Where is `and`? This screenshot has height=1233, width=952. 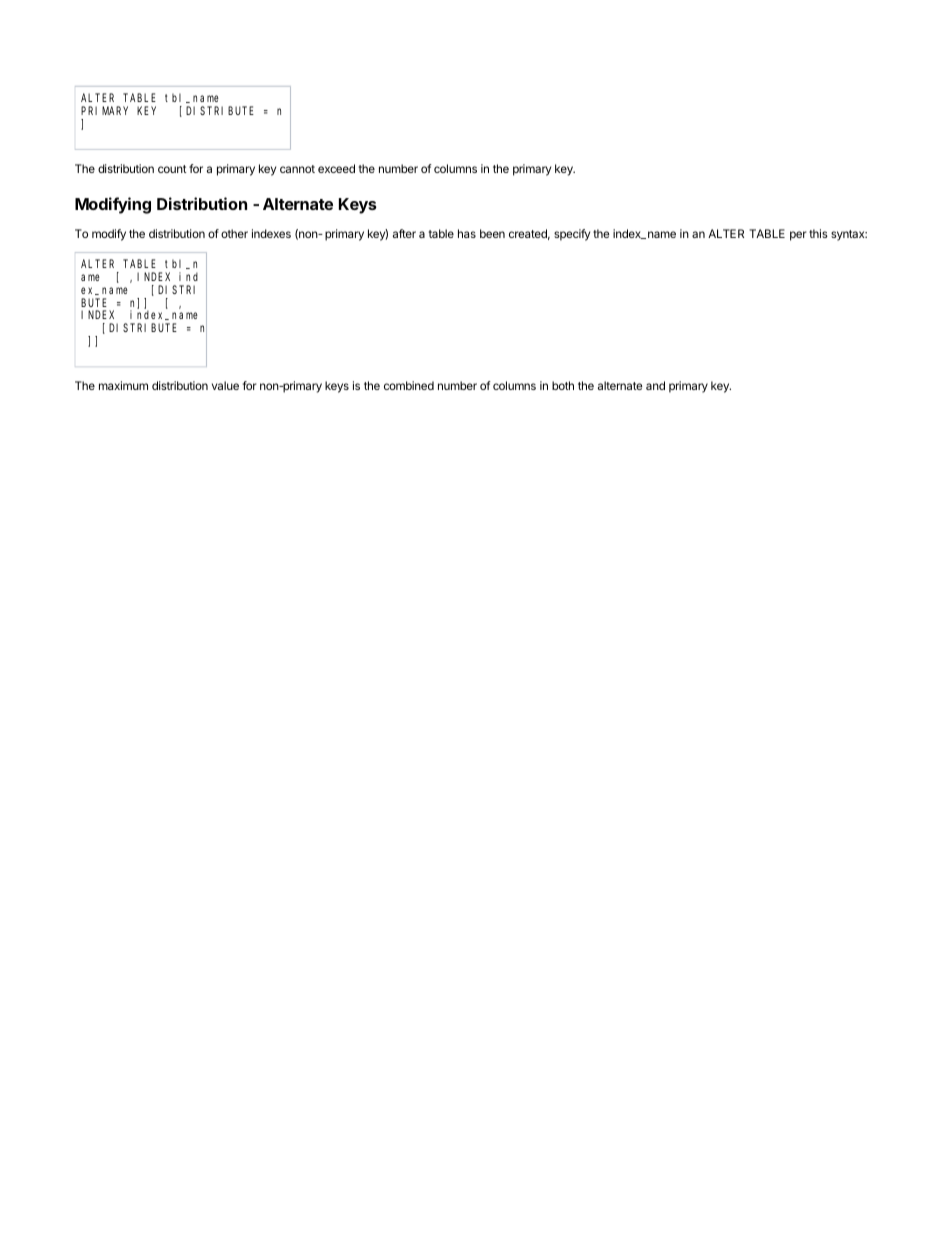
and is located at coordinates (655, 385).
